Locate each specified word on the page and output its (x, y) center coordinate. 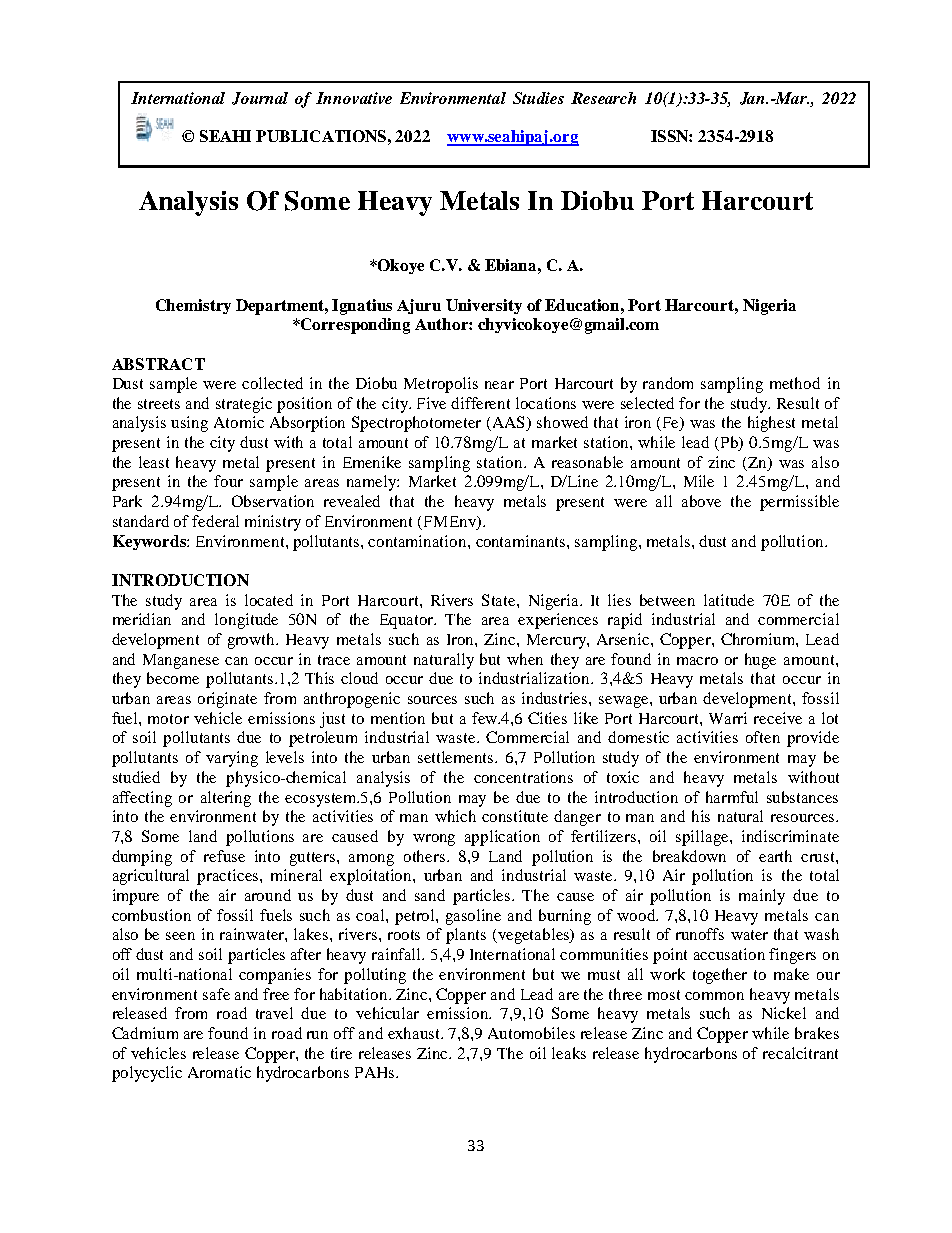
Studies (538, 98)
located (269, 600)
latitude (729, 600)
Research (603, 98)
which (455, 816)
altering (226, 799)
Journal (260, 98)
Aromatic (219, 1072)
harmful (732, 797)
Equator (408, 621)
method (795, 383)
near (499, 385)
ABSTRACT (158, 364)
